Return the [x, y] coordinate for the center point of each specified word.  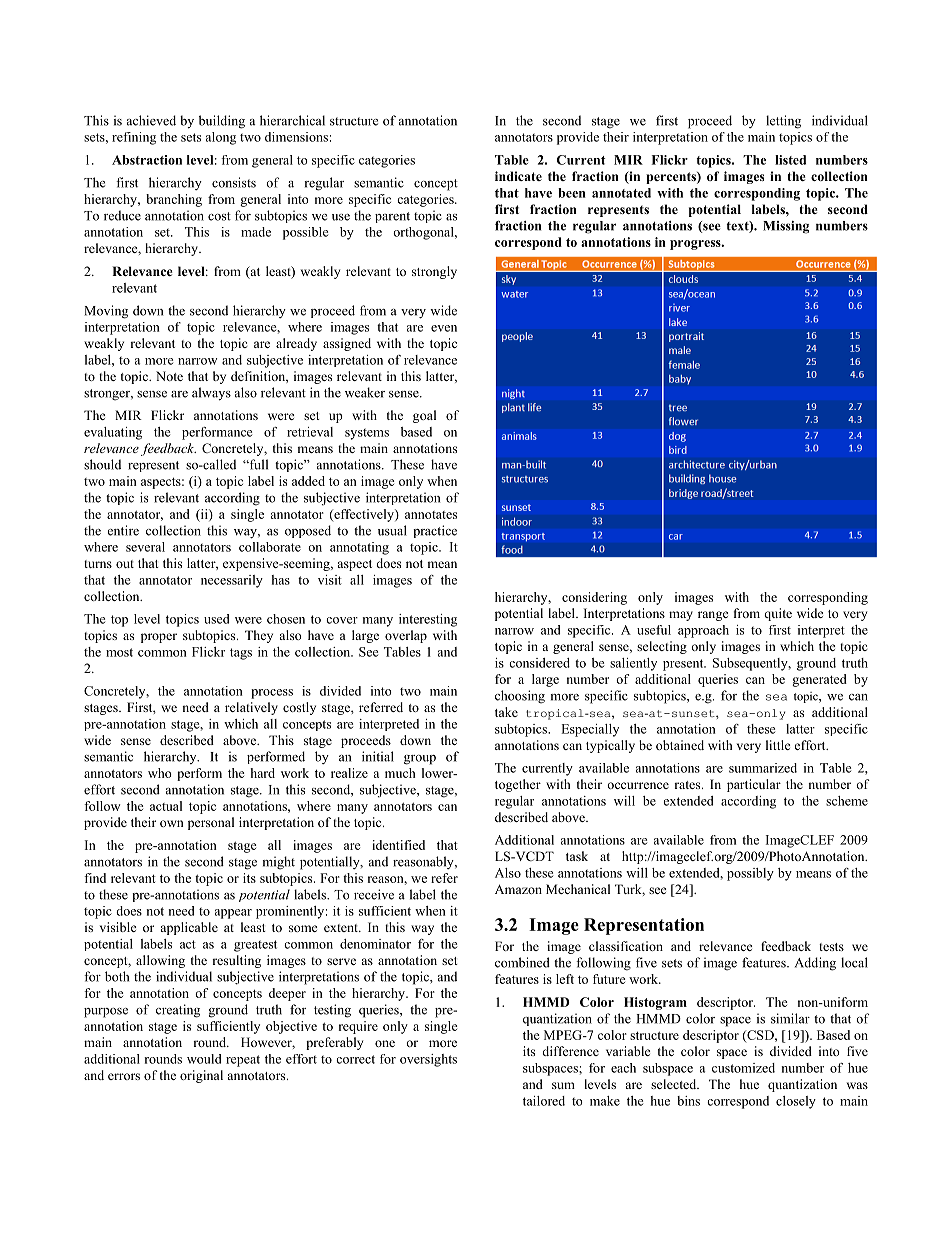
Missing [786, 227]
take [506, 712]
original [201, 1076]
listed [790, 160]
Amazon [518, 889]
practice [435, 531]
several [145, 547]
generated [819, 680]
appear [233, 914]
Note [169, 376]
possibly [750, 874]
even [444, 328]
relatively [251, 708]
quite [778, 614]
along [221, 138]
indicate [518, 176]
